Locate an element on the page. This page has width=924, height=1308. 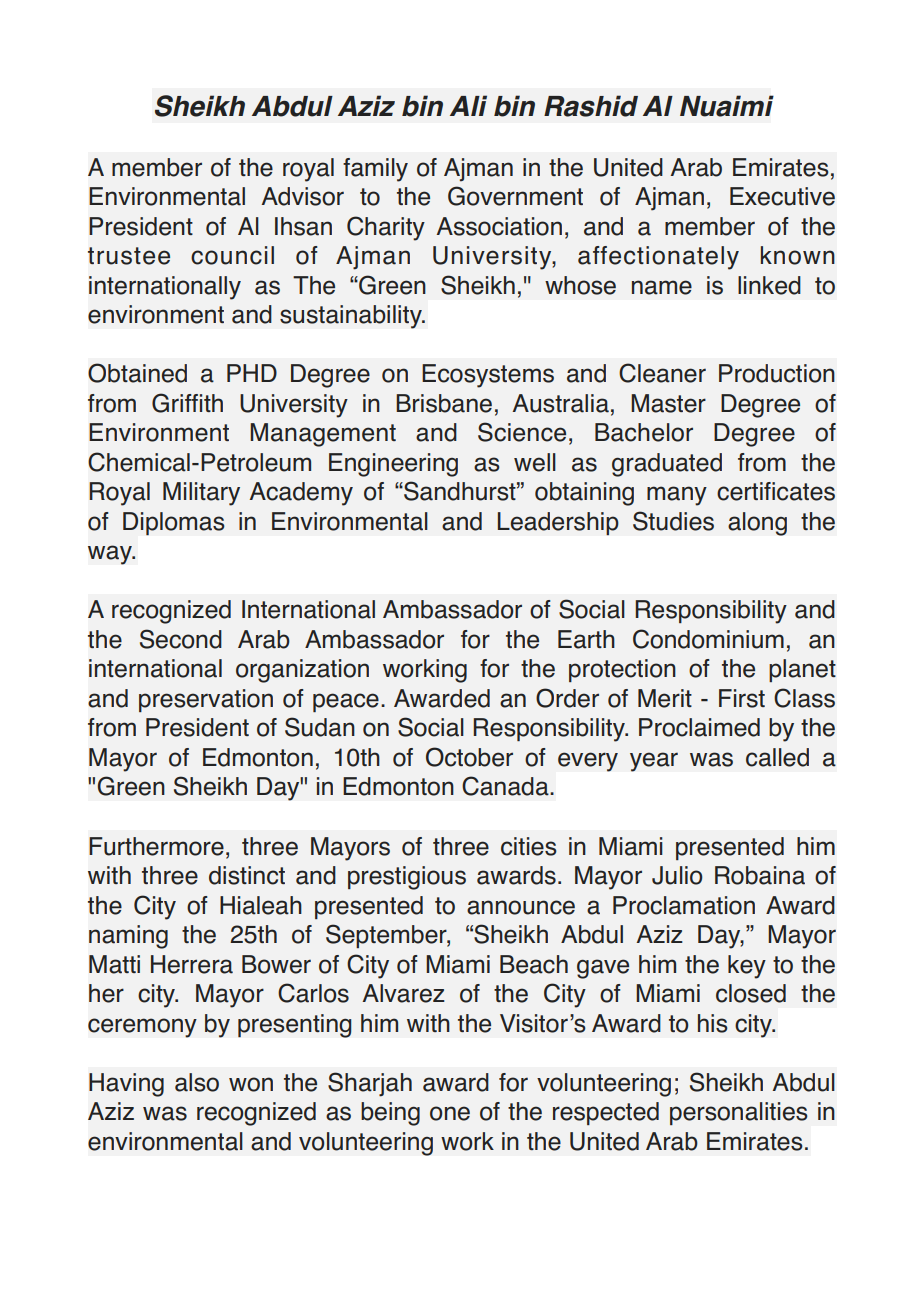
personalities is located at coordinates (739, 1113).
